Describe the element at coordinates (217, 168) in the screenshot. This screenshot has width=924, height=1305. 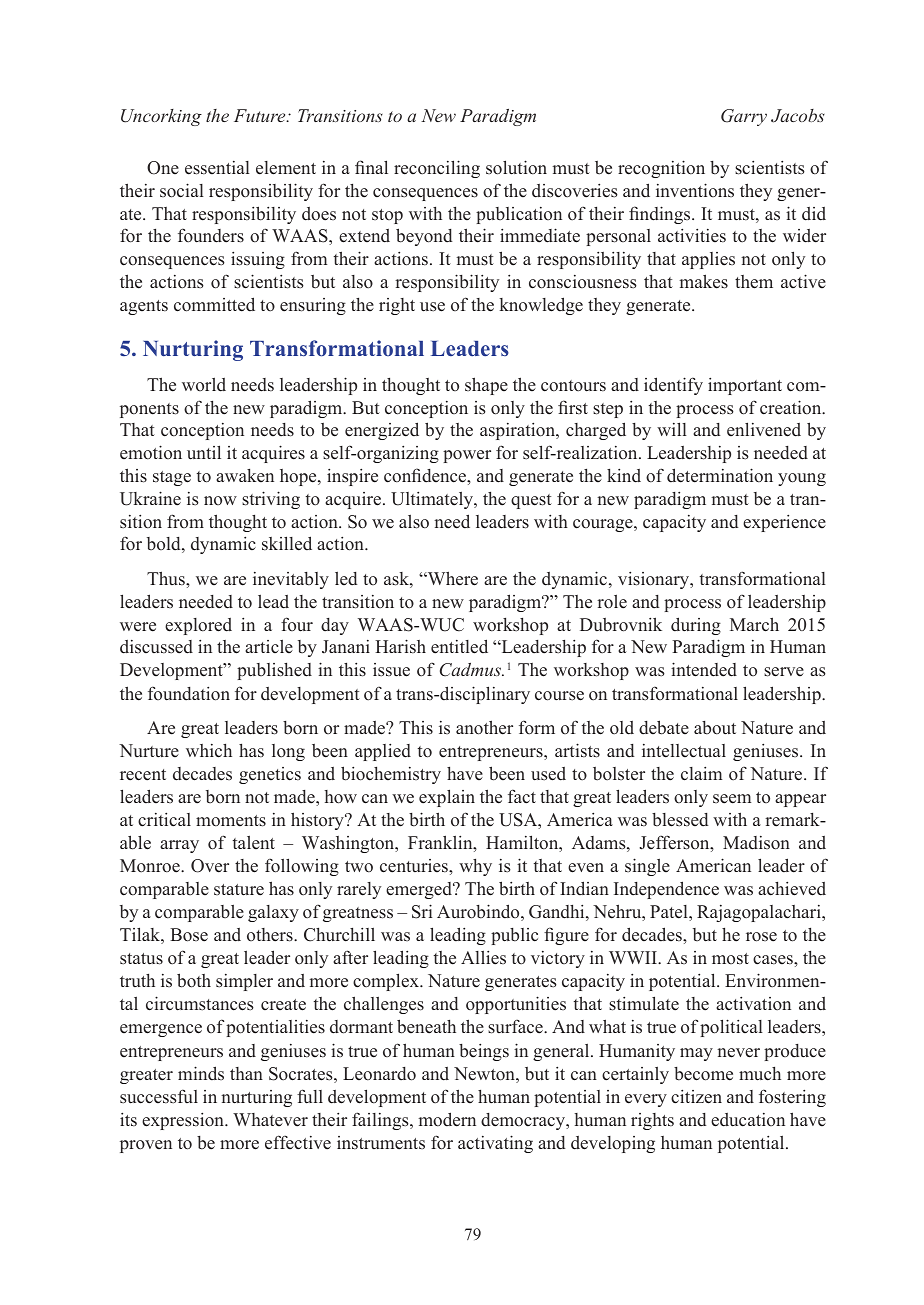
I see `essential` at that location.
